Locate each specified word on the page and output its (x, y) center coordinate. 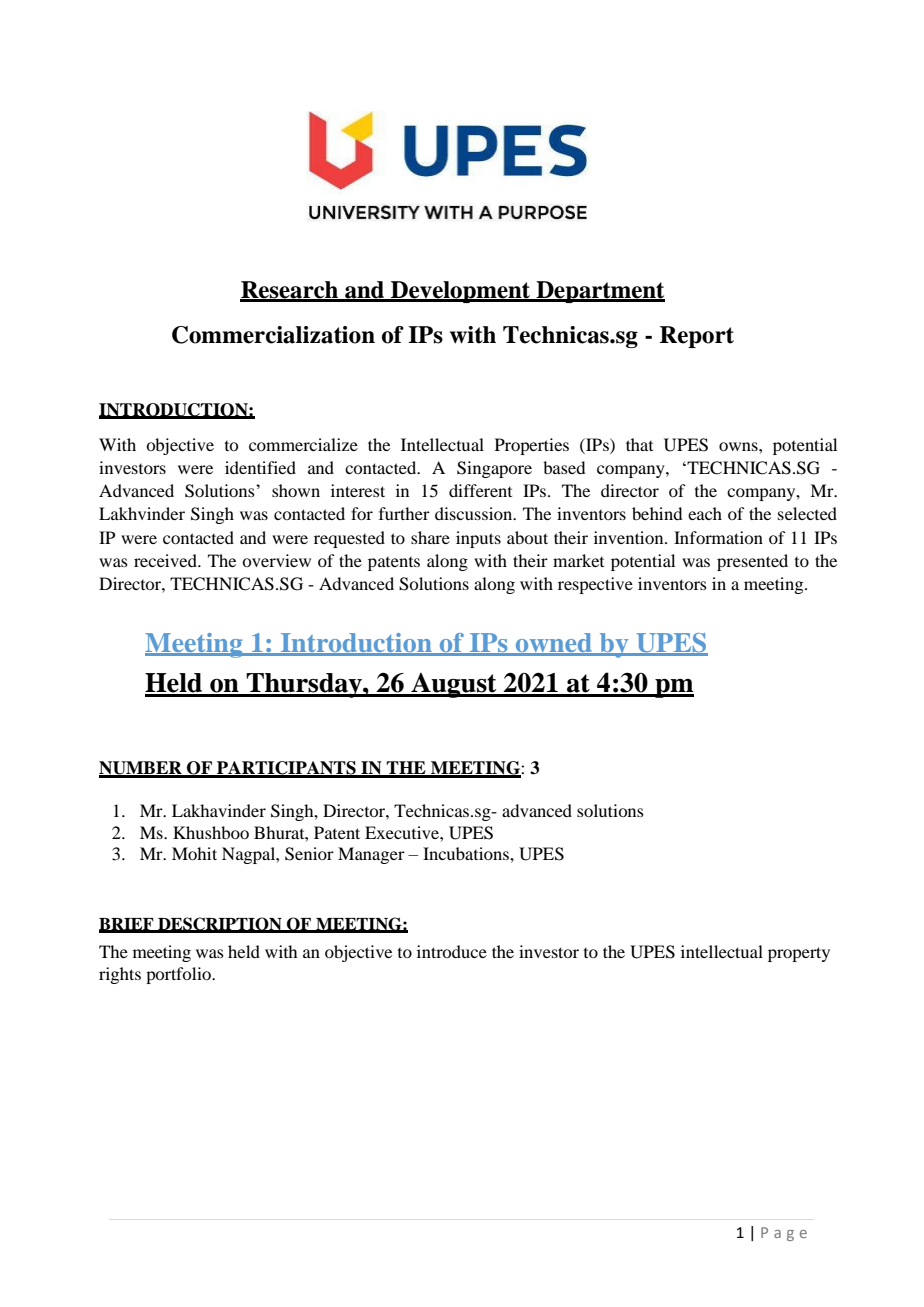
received (166, 560)
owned (553, 644)
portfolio (179, 975)
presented (752, 562)
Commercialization (273, 335)
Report (697, 337)
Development (461, 292)
